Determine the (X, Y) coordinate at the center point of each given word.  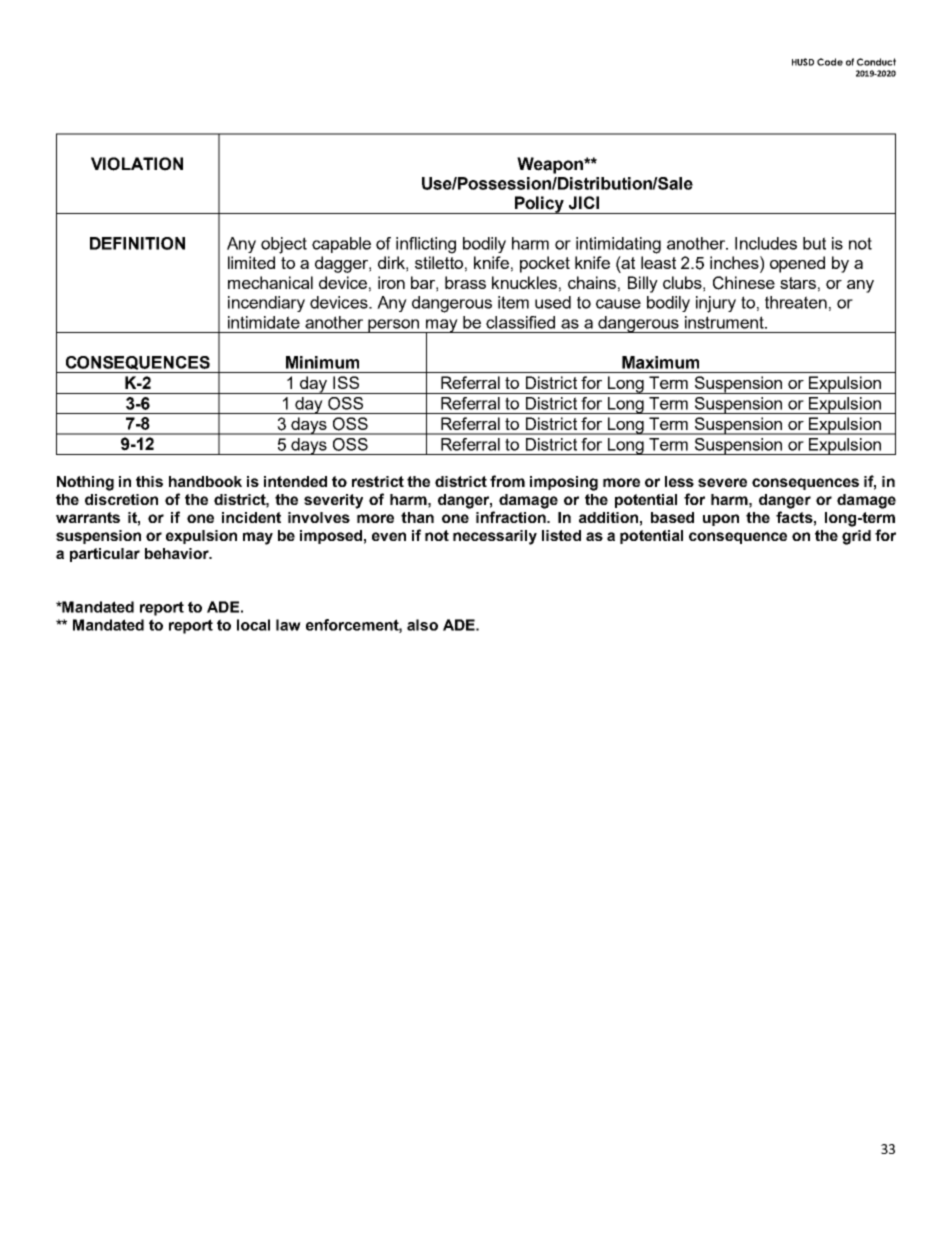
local (253, 625)
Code (830, 62)
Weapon (551, 165)
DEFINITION (137, 243)
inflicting (426, 245)
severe (722, 482)
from (507, 481)
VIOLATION (137, 164)
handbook (205, 481)
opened (797, 264)
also (422, 625)
